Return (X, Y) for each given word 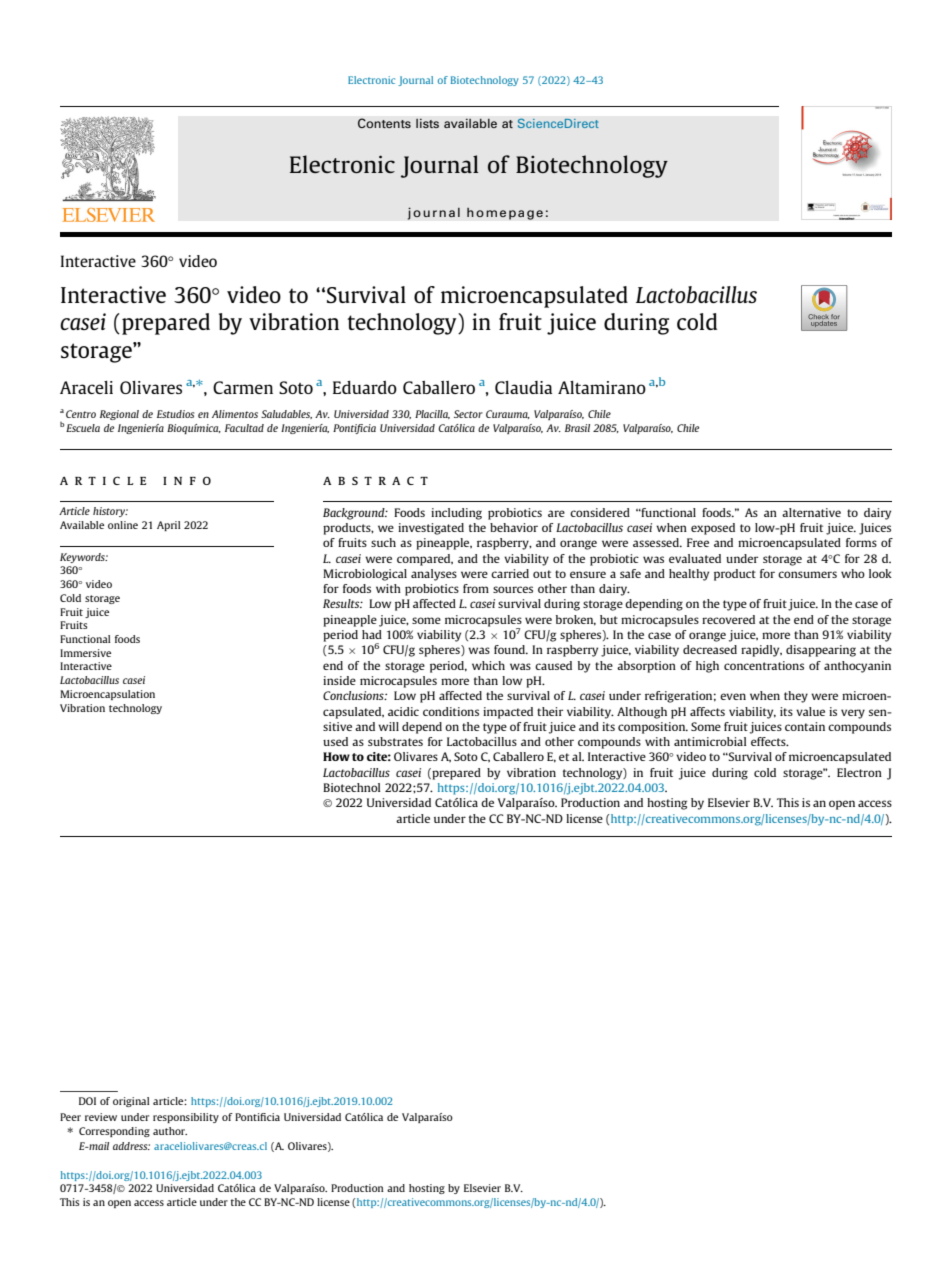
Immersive (85, 653)
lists (427, 123)
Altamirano (602, 387)
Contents (384, 123)
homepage (505, 213)
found (511, 649)
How (336, 756)
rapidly (761, 651)
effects (769, 741)
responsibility (186, 1118)
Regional (119, 415)
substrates (395, 741)
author (170, 1131)
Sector (468, 414)
